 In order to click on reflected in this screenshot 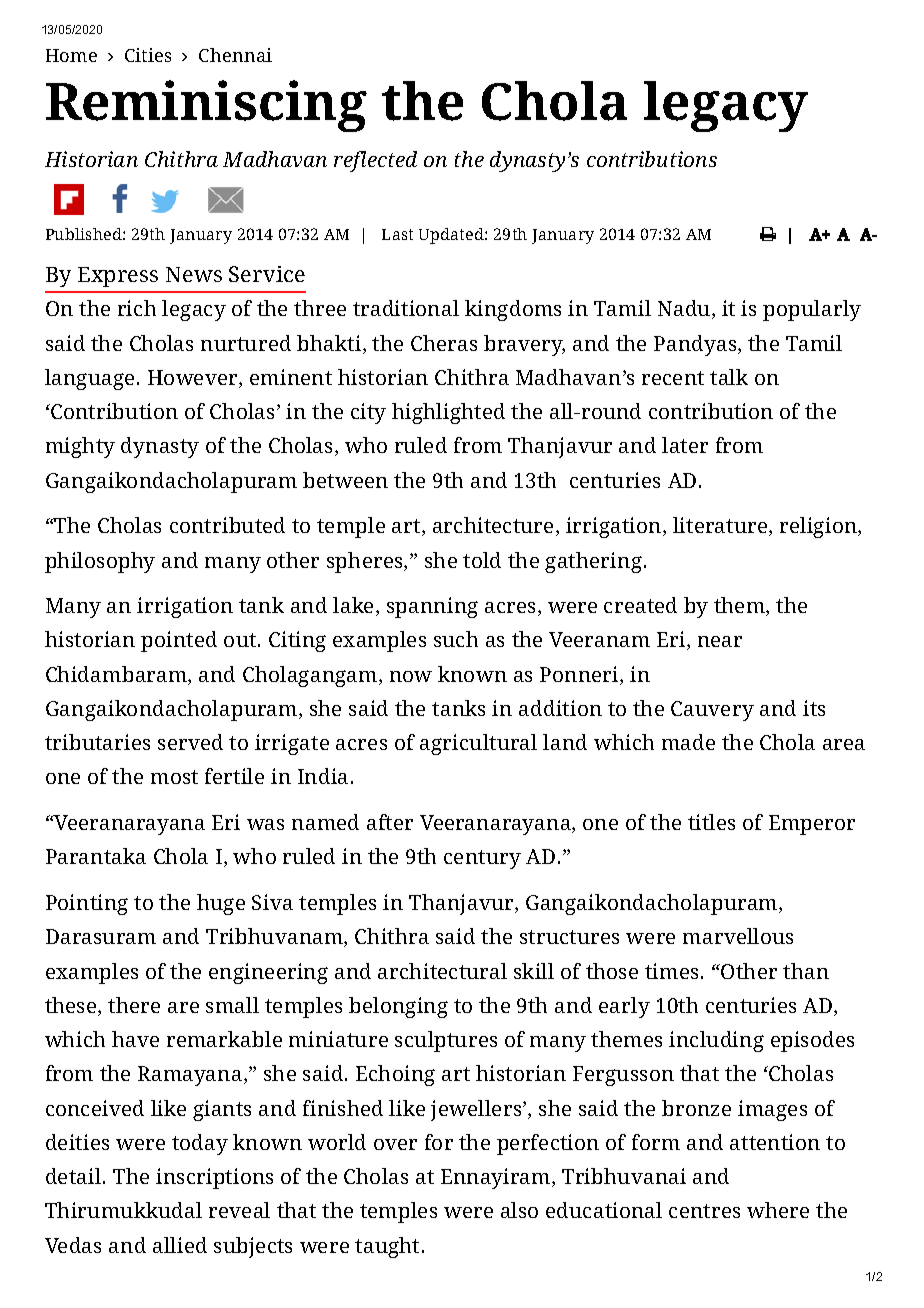, I will do `click(375, 161)`.
